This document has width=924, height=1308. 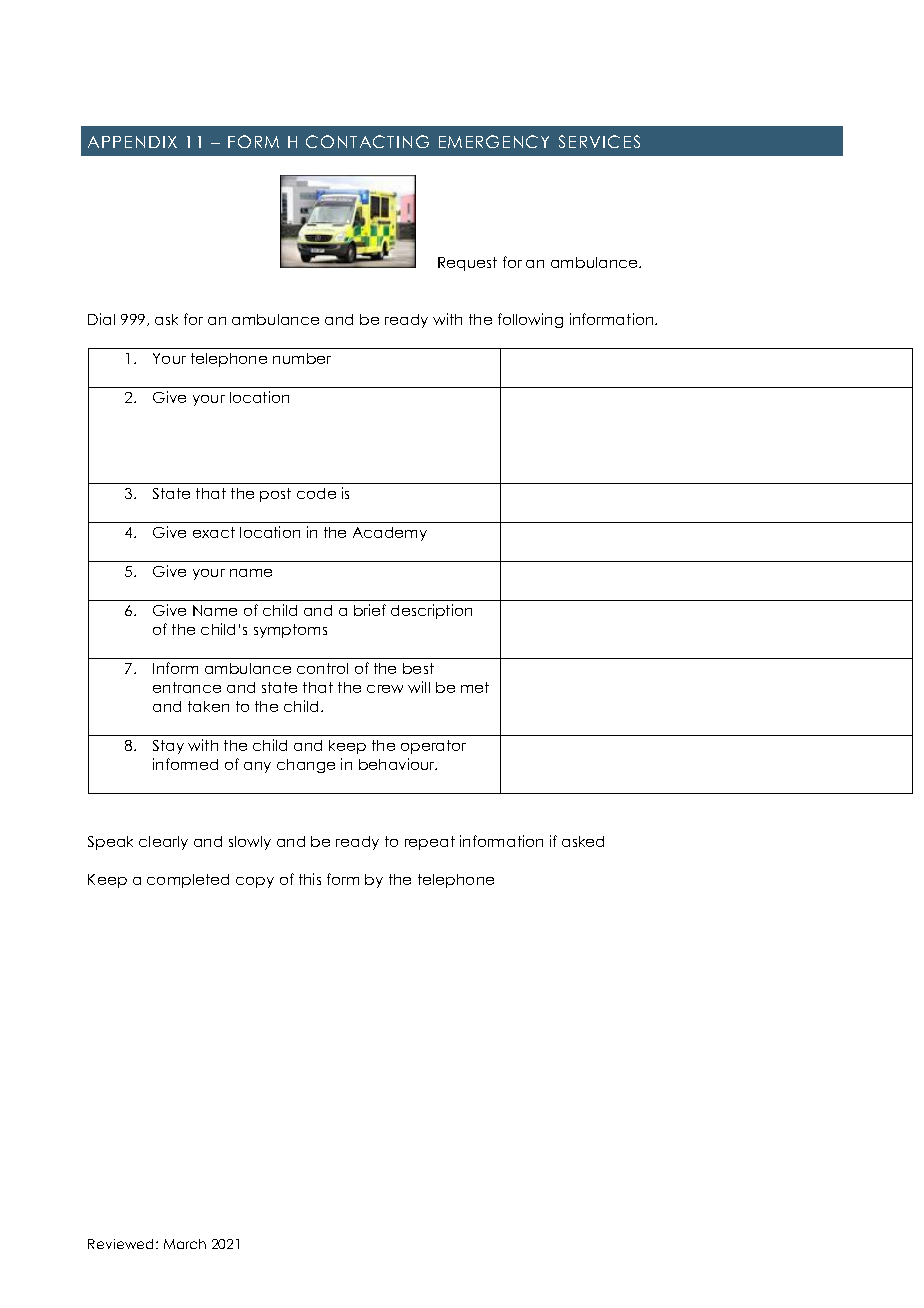 What do you see at coordinates (187, 687) in the document?
I see `entrance` at bounding box center [187, 687].
